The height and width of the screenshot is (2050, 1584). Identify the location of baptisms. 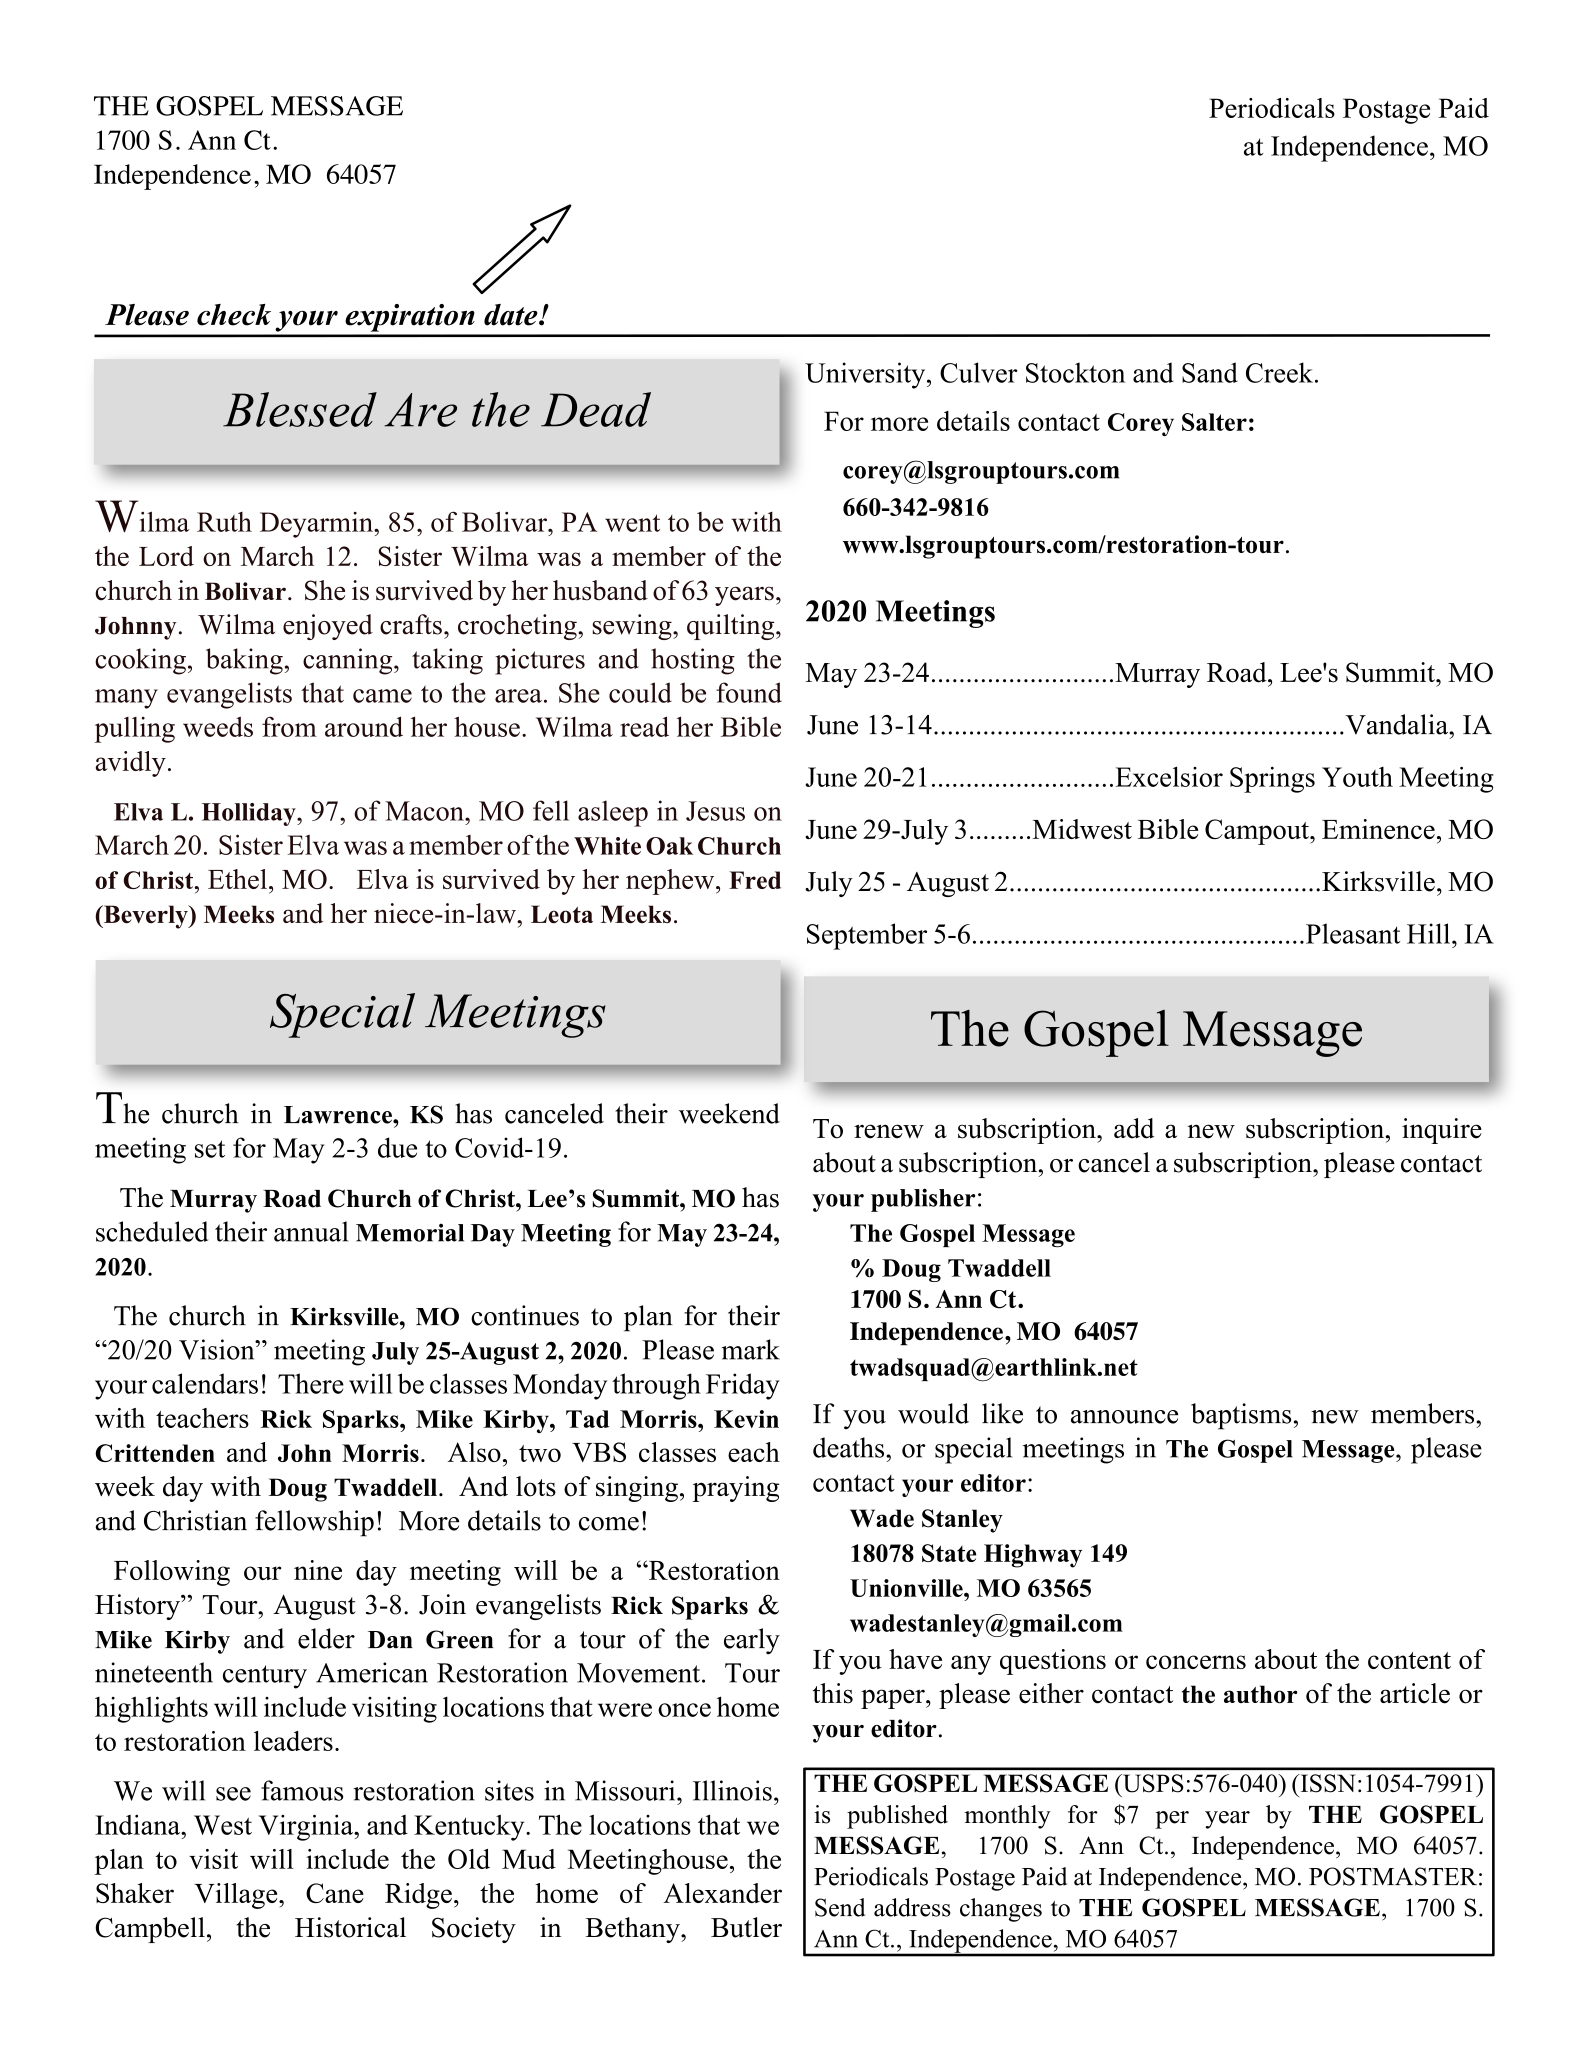
(1241, 1416).
